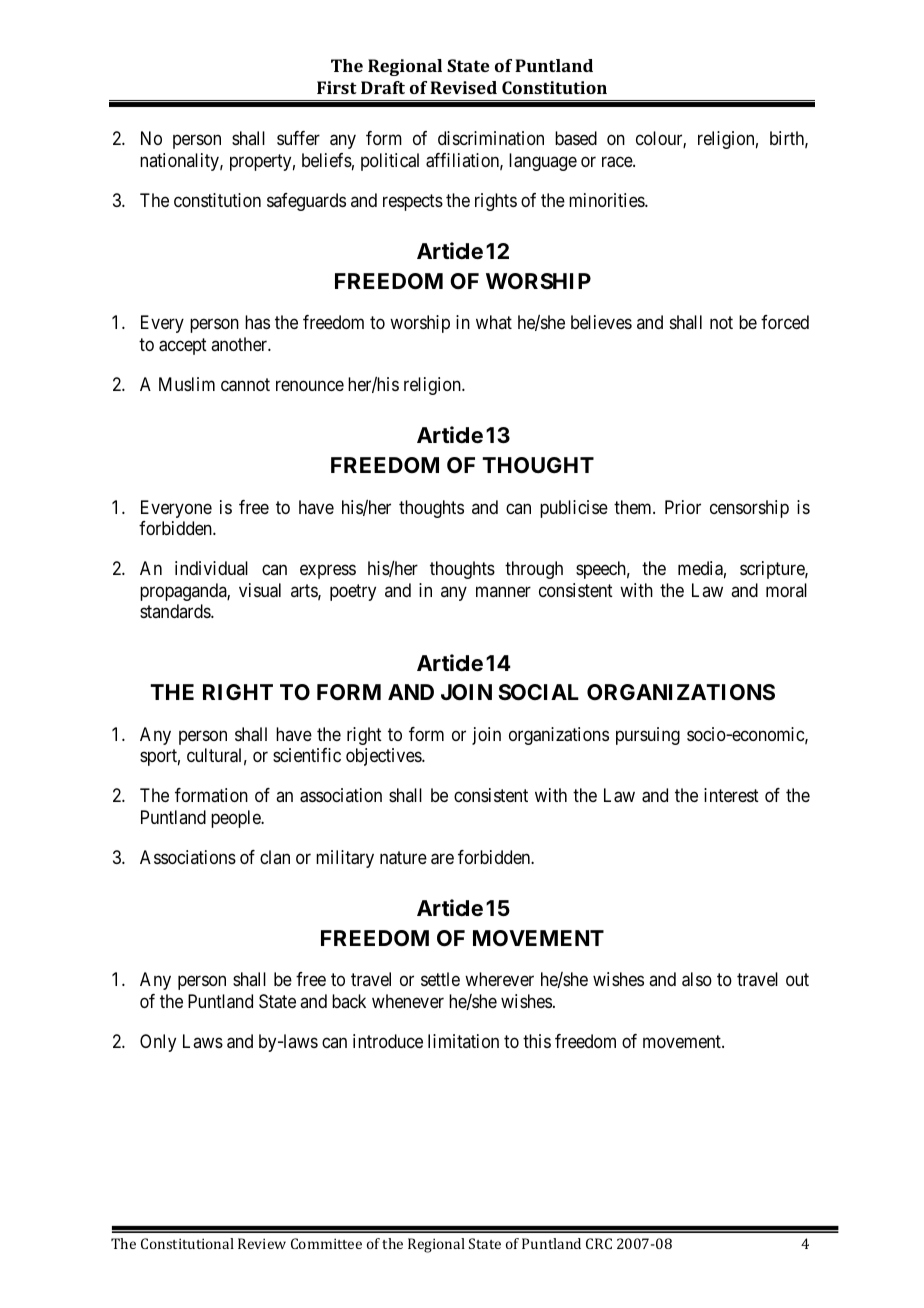 The image size is (924, 1308). I want to click on Review, so click(262, 1243).
